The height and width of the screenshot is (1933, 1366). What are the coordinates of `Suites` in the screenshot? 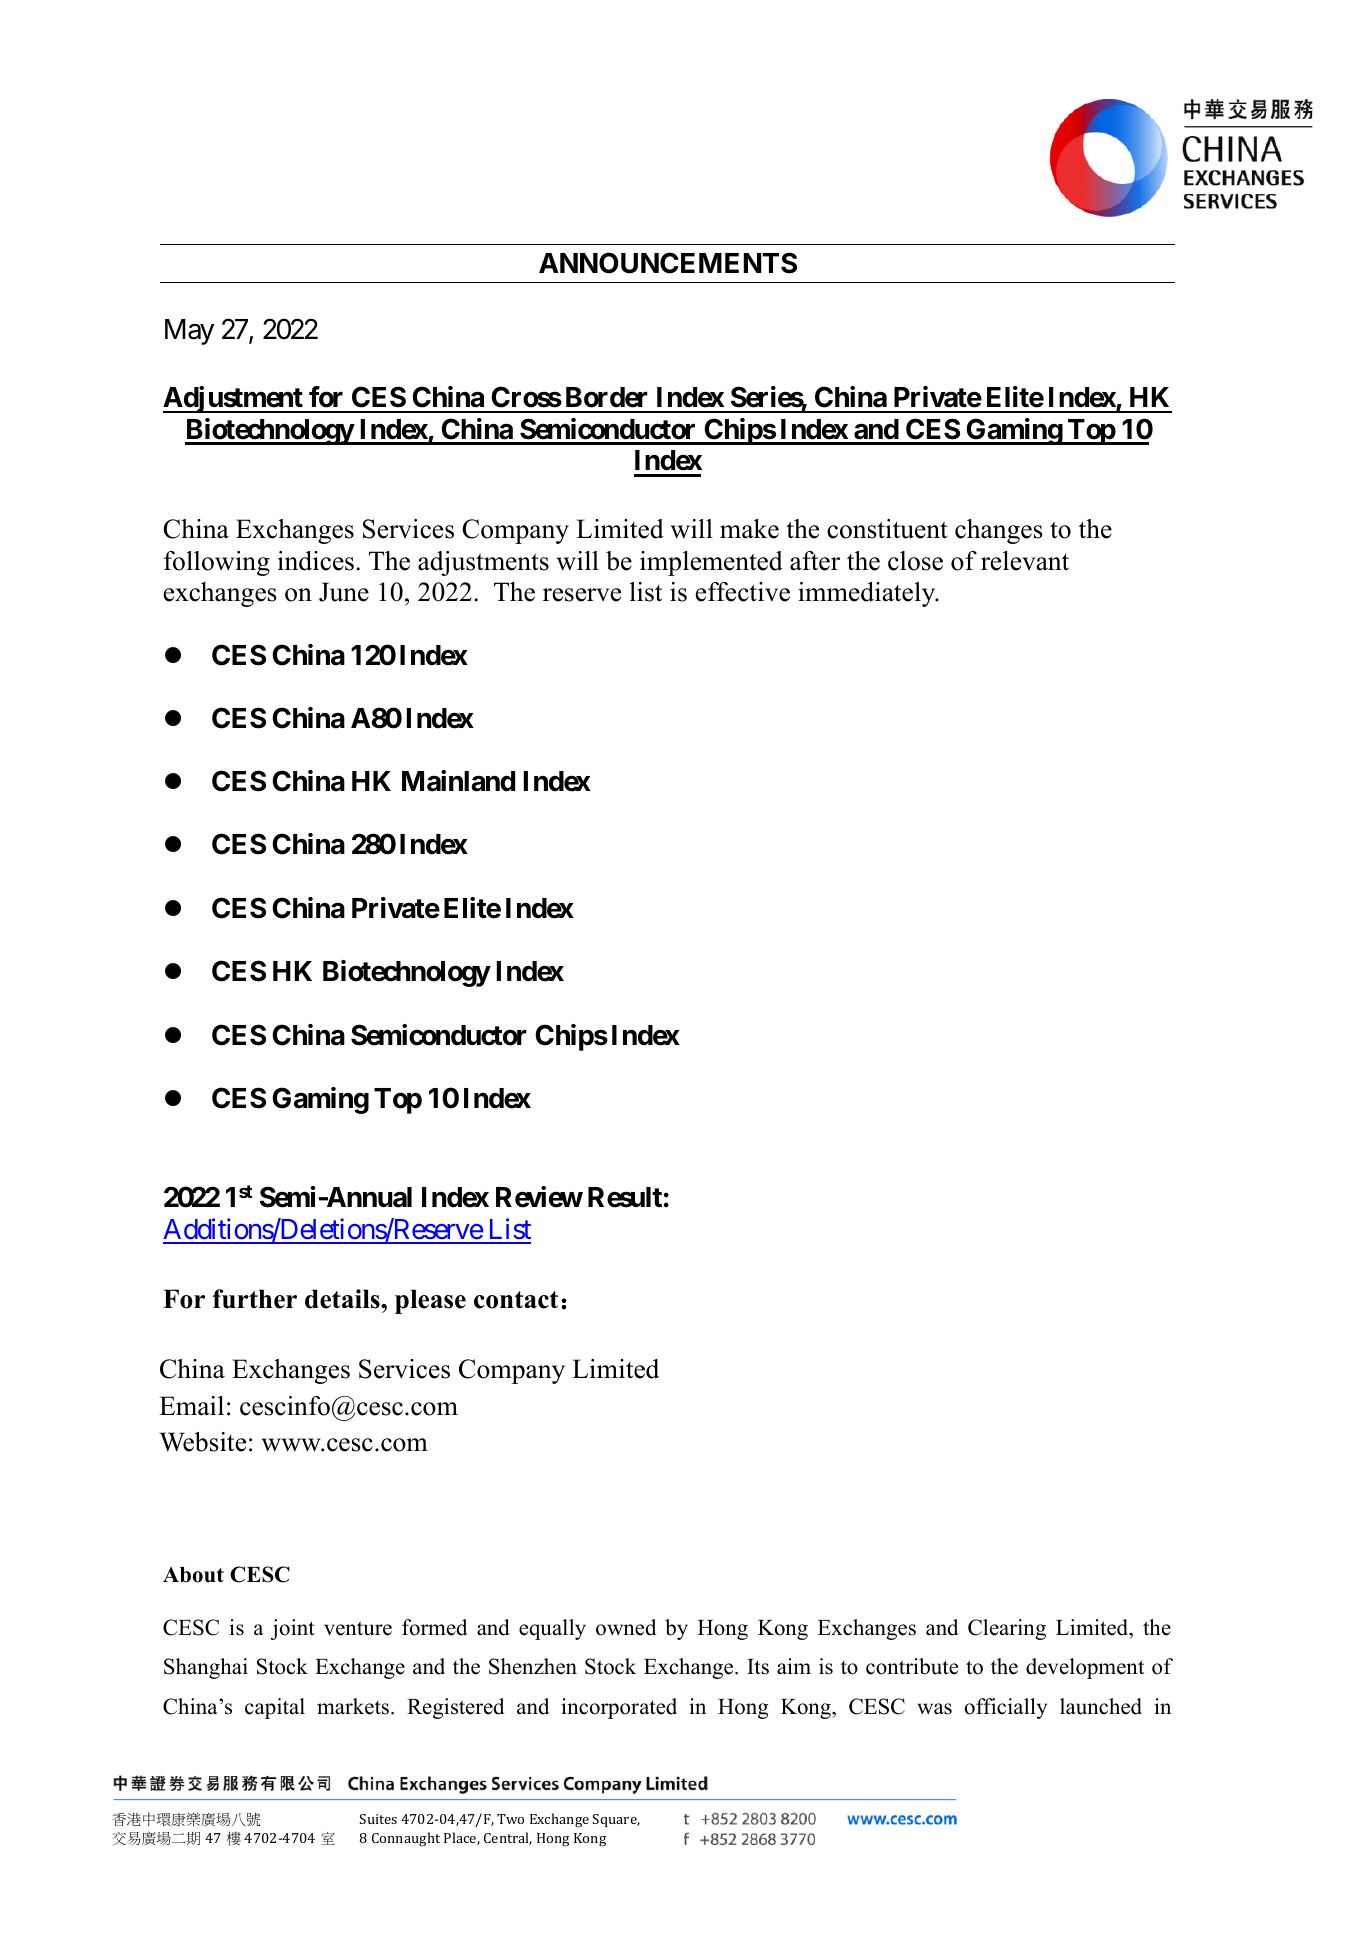 It's located at (378, 1819).
